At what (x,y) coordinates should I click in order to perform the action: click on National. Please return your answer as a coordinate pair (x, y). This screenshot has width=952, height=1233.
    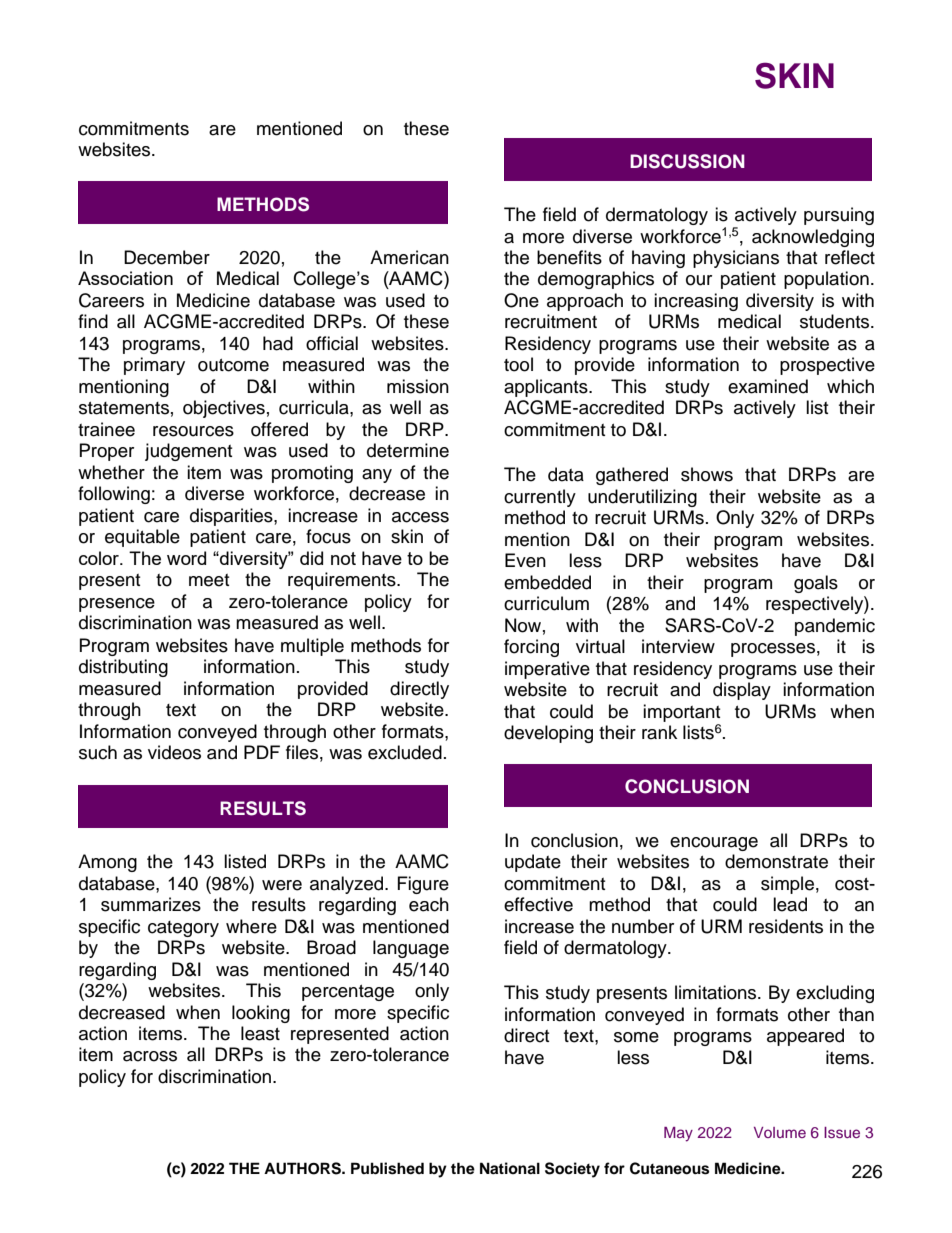
    Looking at the image, I should click on (510, 1168).
